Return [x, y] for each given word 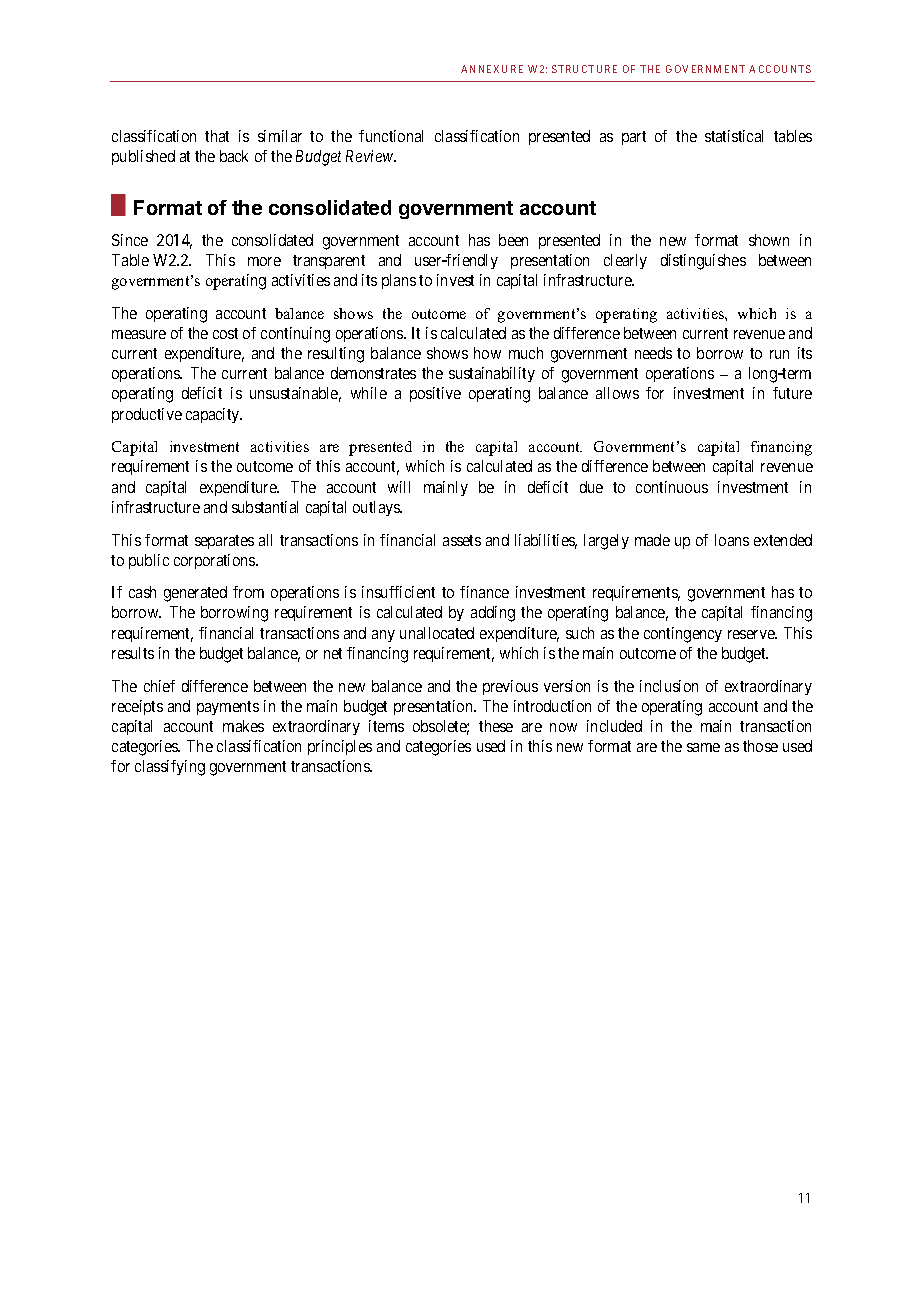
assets [462, 540]
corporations [215, 561]
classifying [170, 768]
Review [370, 156]
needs [653, 353]
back [234, 156]
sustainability [492, 374]
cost [225, 333]
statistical [734, 136]
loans [732, 540]
